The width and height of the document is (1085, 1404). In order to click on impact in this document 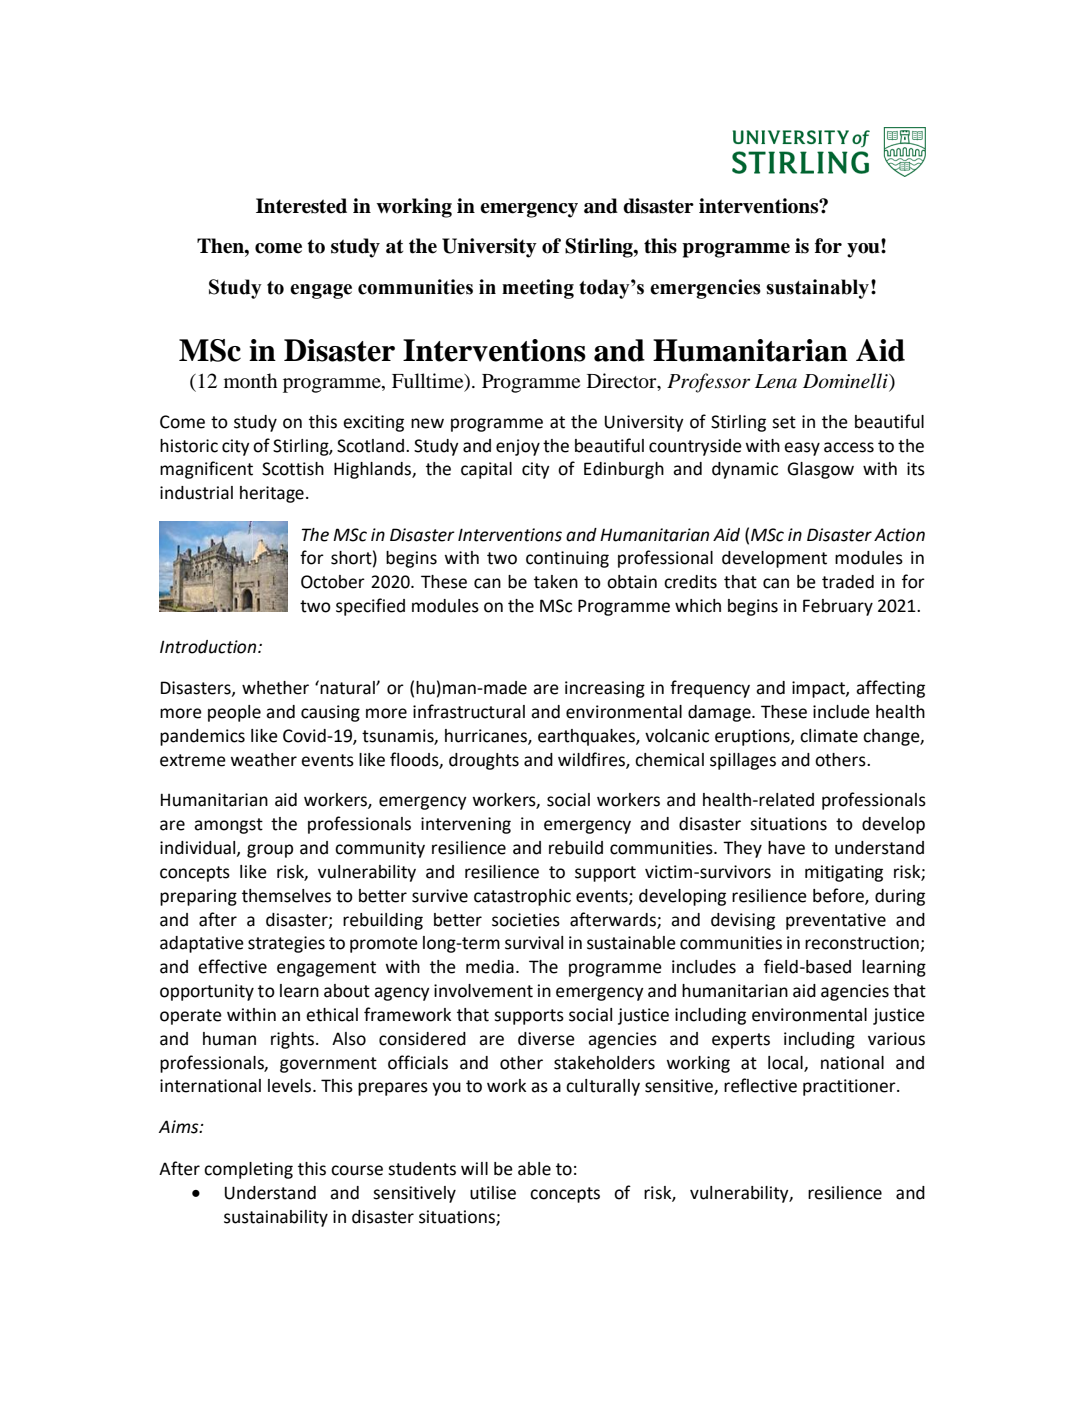, I will do `click(819, 689)`.
